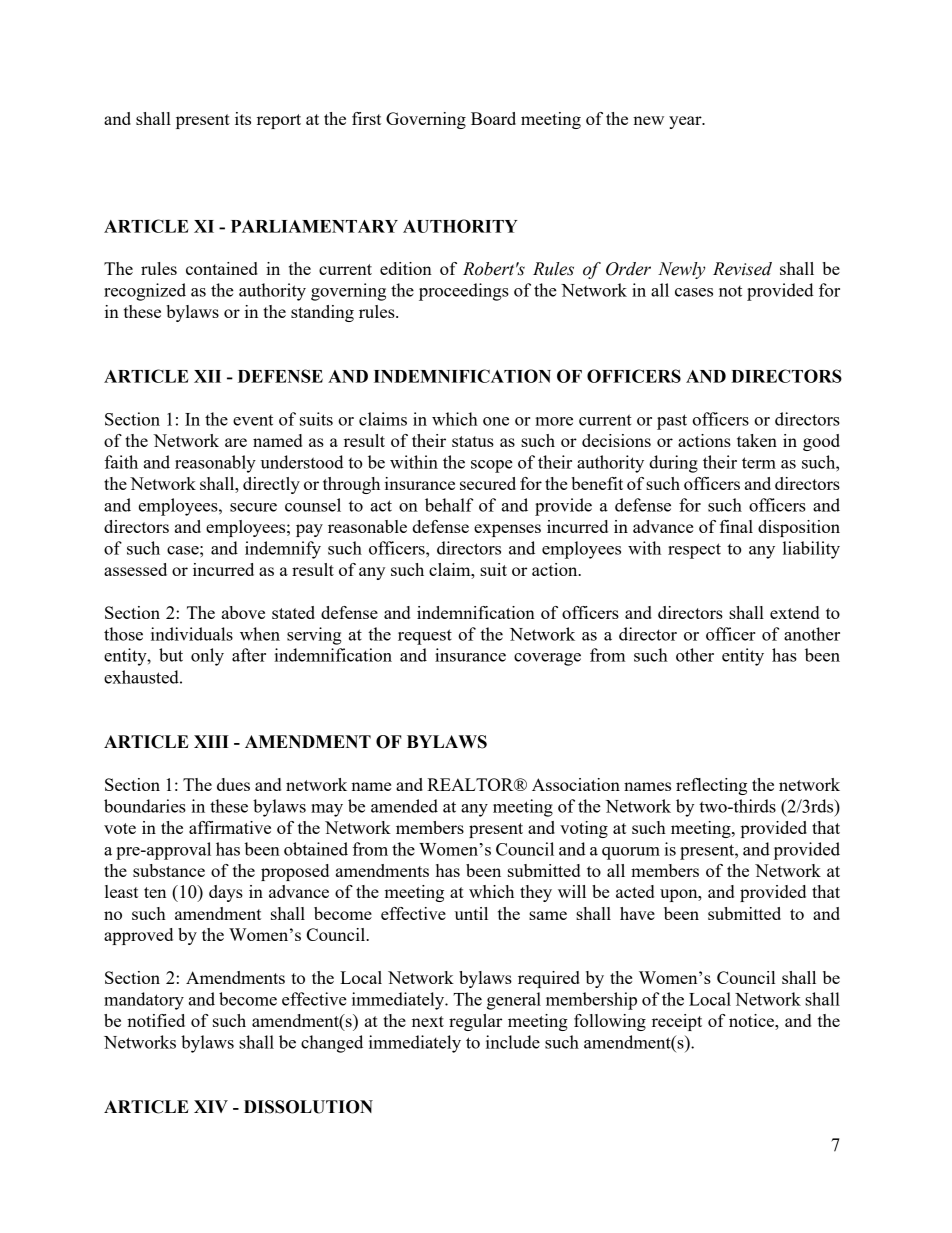 The height and width of the page is (1233, 952). I want to click on report, so click(279, 121).
